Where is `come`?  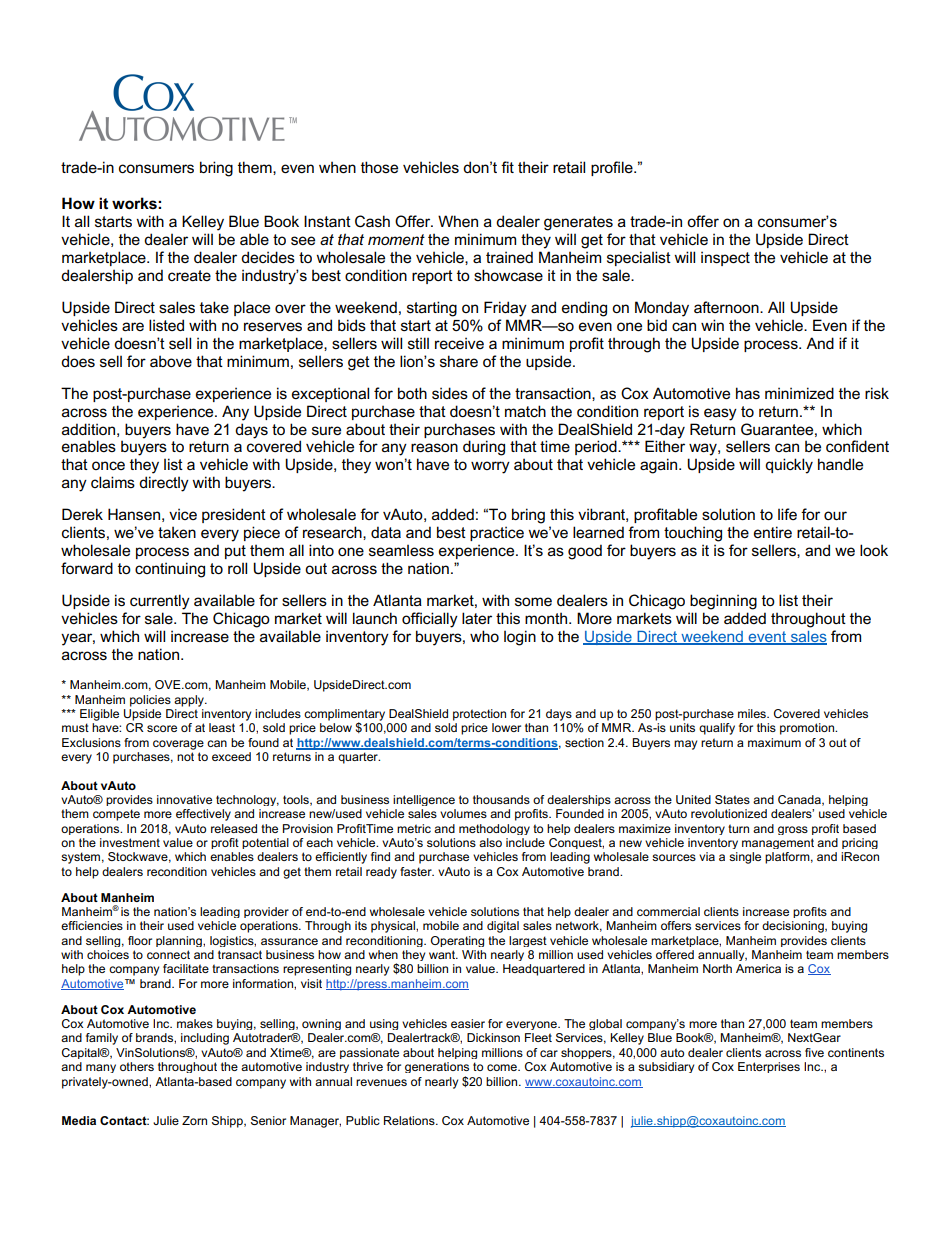 come is located at coordinates (503, 1067).
